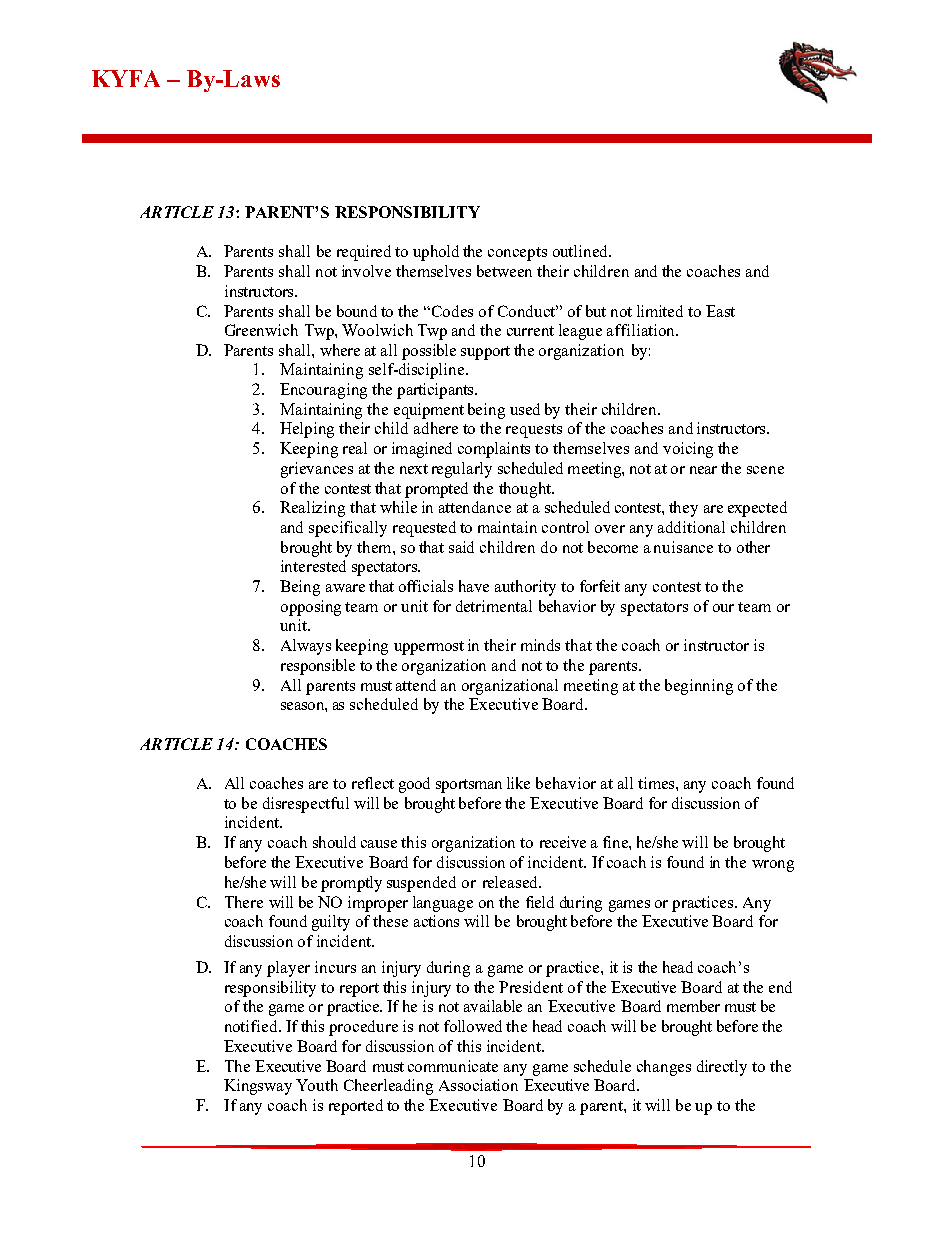 The height and width of the page is (1233, 952). Describe the element at coordinates (720, 311) in the page. I see `East` at that location.
